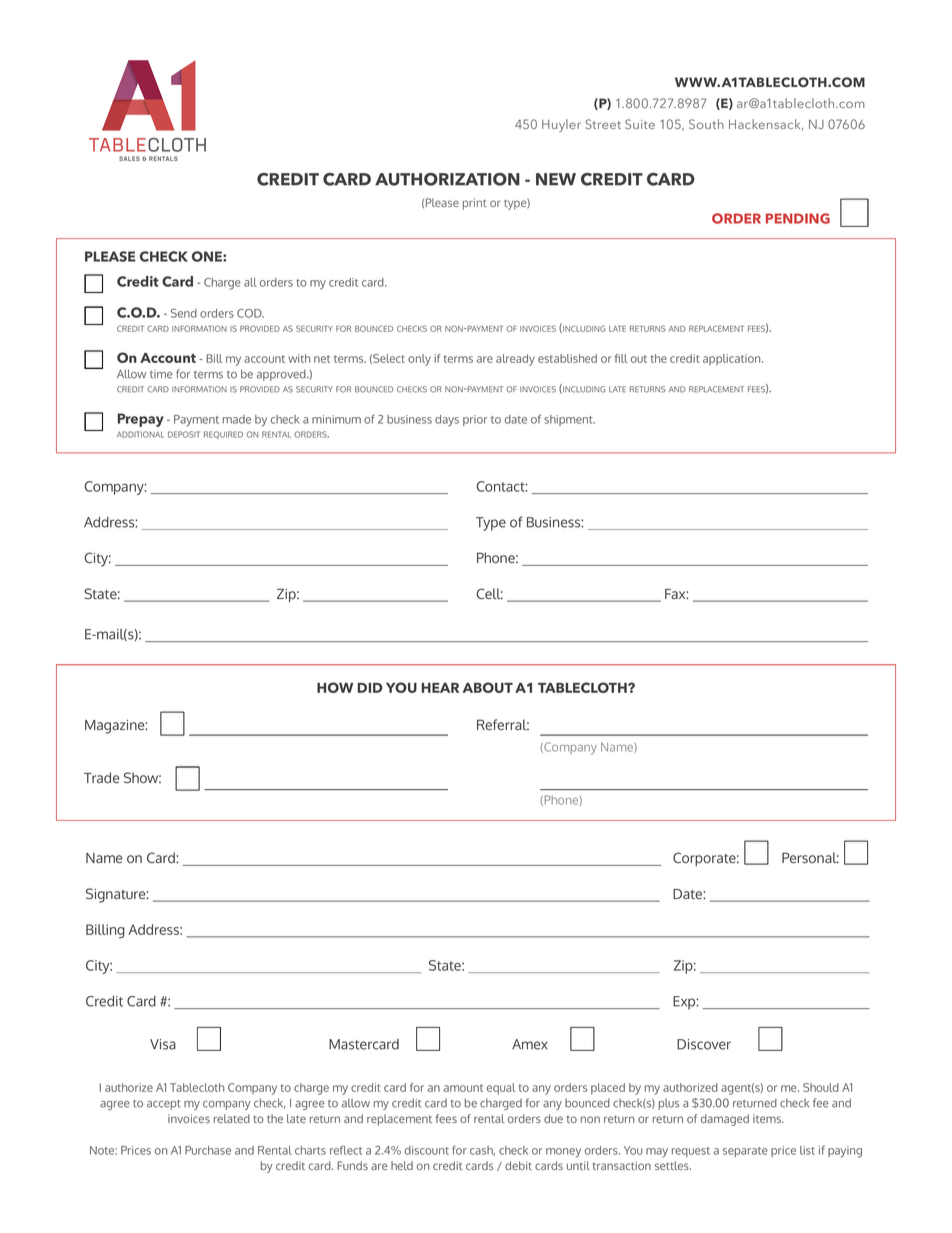 This screenshot has width=952, height=1233. Describe the element at coordinates (706, 124) in the screenshot. I see `South` at that location.
